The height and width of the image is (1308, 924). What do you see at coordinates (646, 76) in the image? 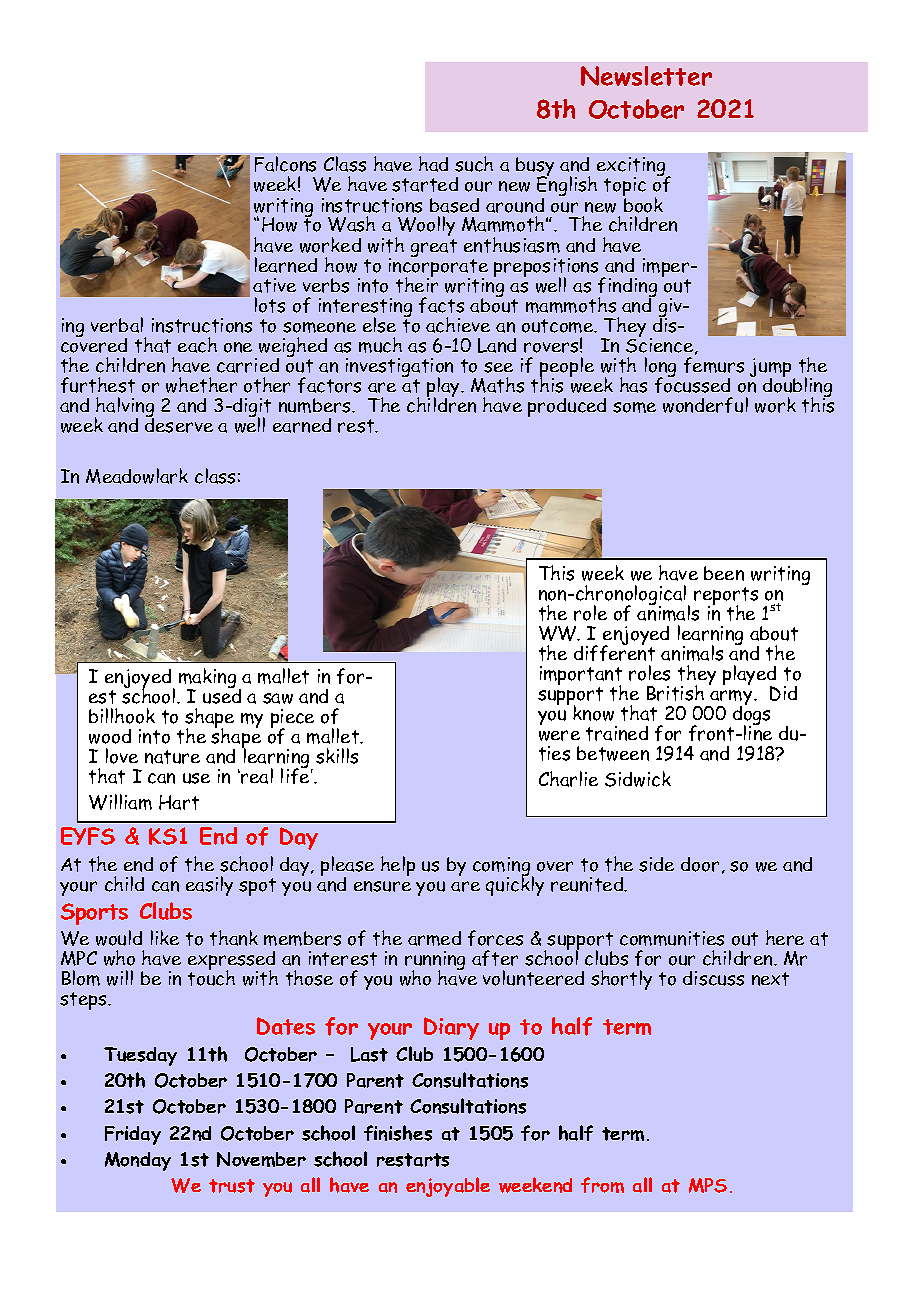
I see `Newsletter` at bounding box center [646, 76].
